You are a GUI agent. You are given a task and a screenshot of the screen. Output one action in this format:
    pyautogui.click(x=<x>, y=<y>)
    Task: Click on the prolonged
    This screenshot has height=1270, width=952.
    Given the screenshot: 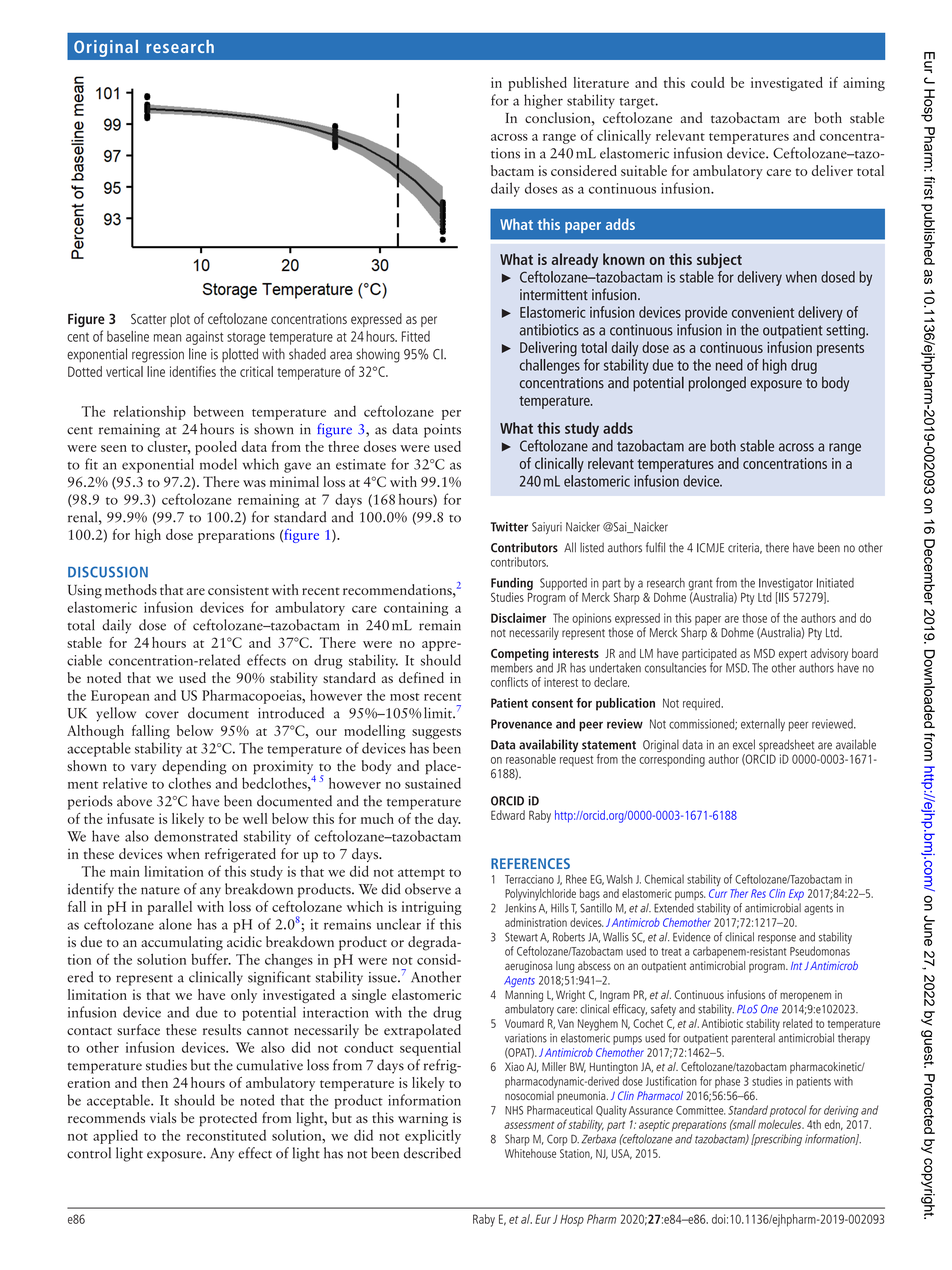 What is the action you would take?
    pyautogui.click(x=717, y=384)
